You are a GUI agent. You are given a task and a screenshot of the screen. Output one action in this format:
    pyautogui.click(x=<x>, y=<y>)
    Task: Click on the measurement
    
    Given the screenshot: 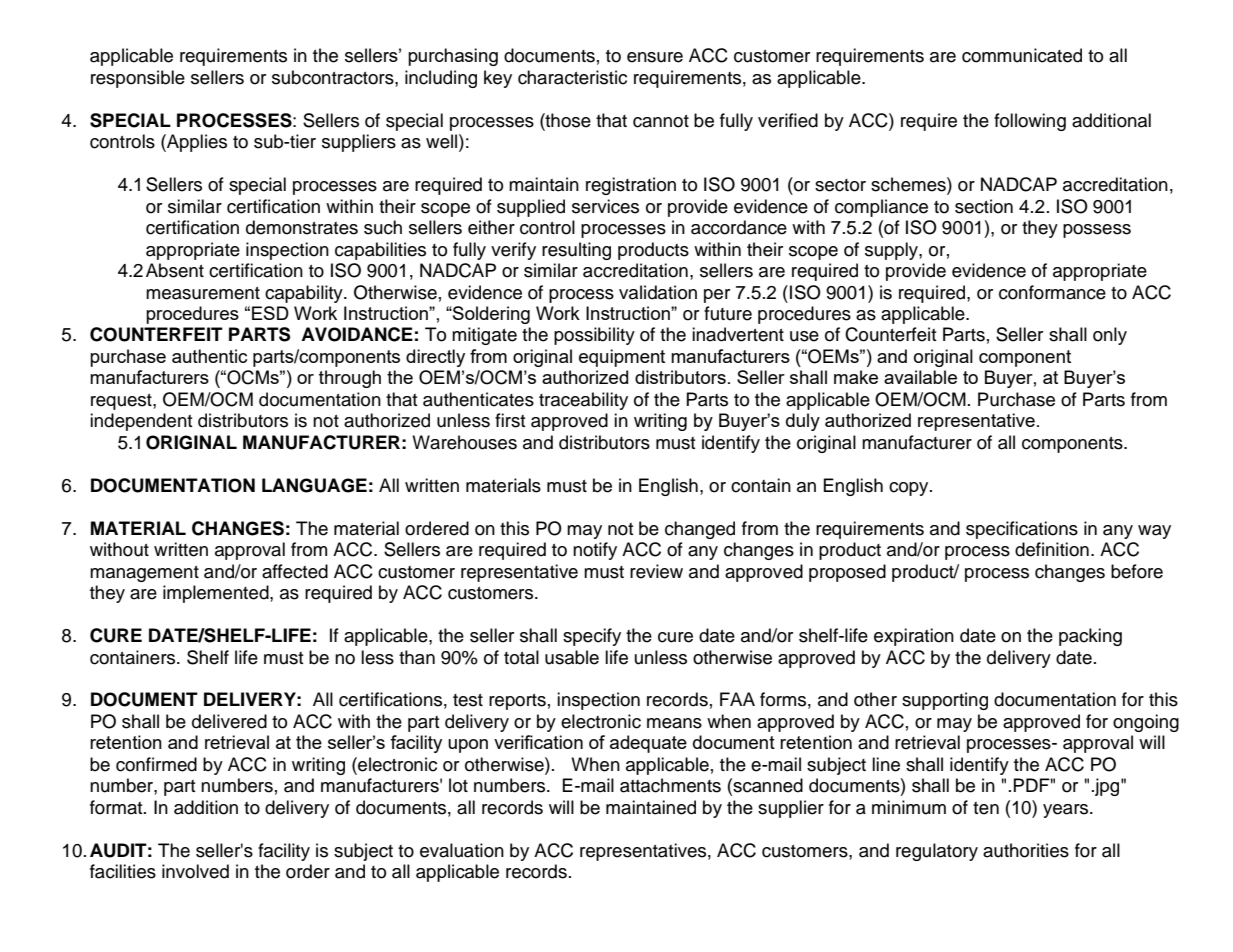 What is the action you would take?
    pyautogui.click(x=203, y=293)
